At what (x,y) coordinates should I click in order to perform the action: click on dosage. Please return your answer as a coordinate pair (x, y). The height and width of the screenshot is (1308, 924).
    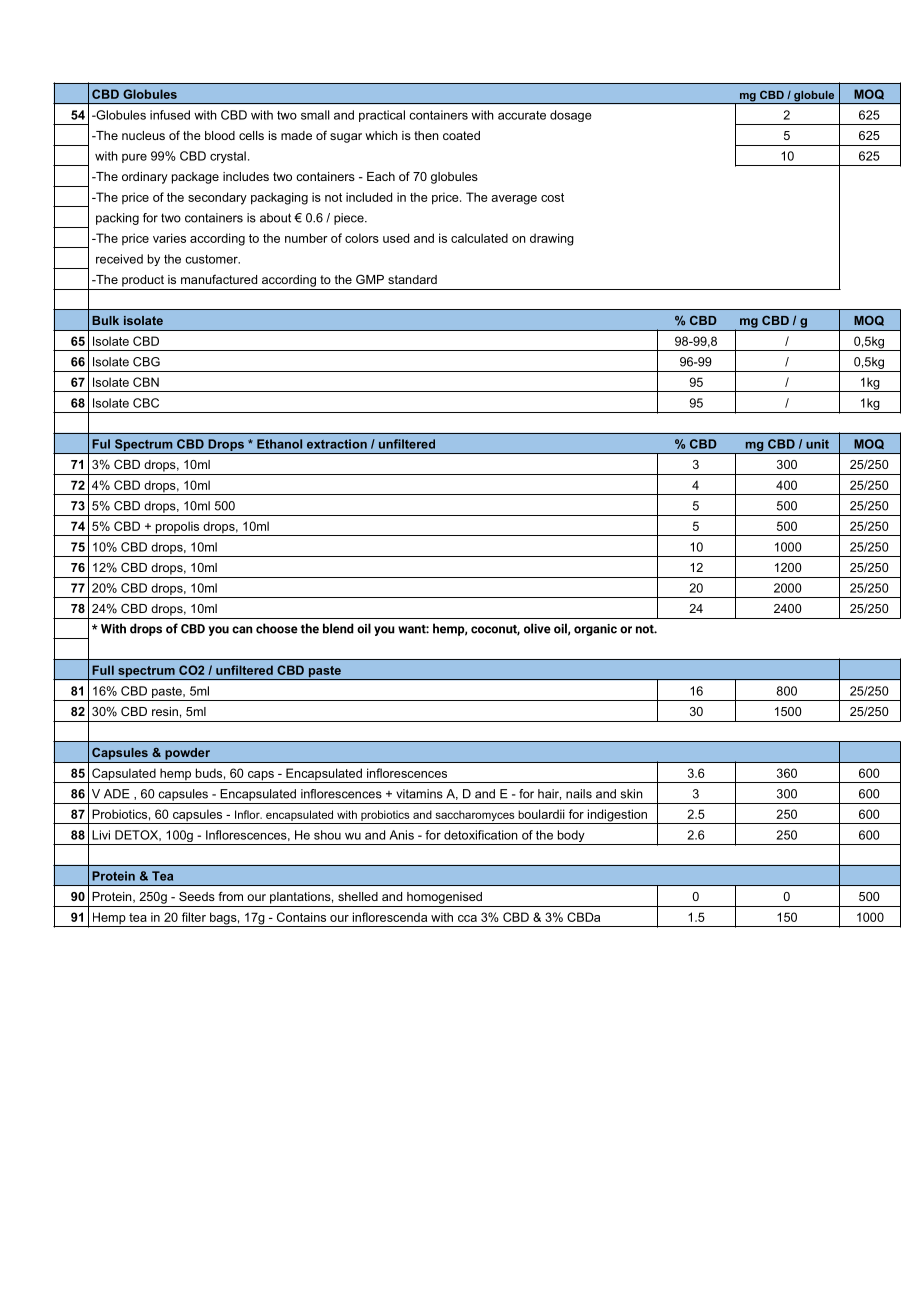
    Looking at the image, I should click on (571, 116).
